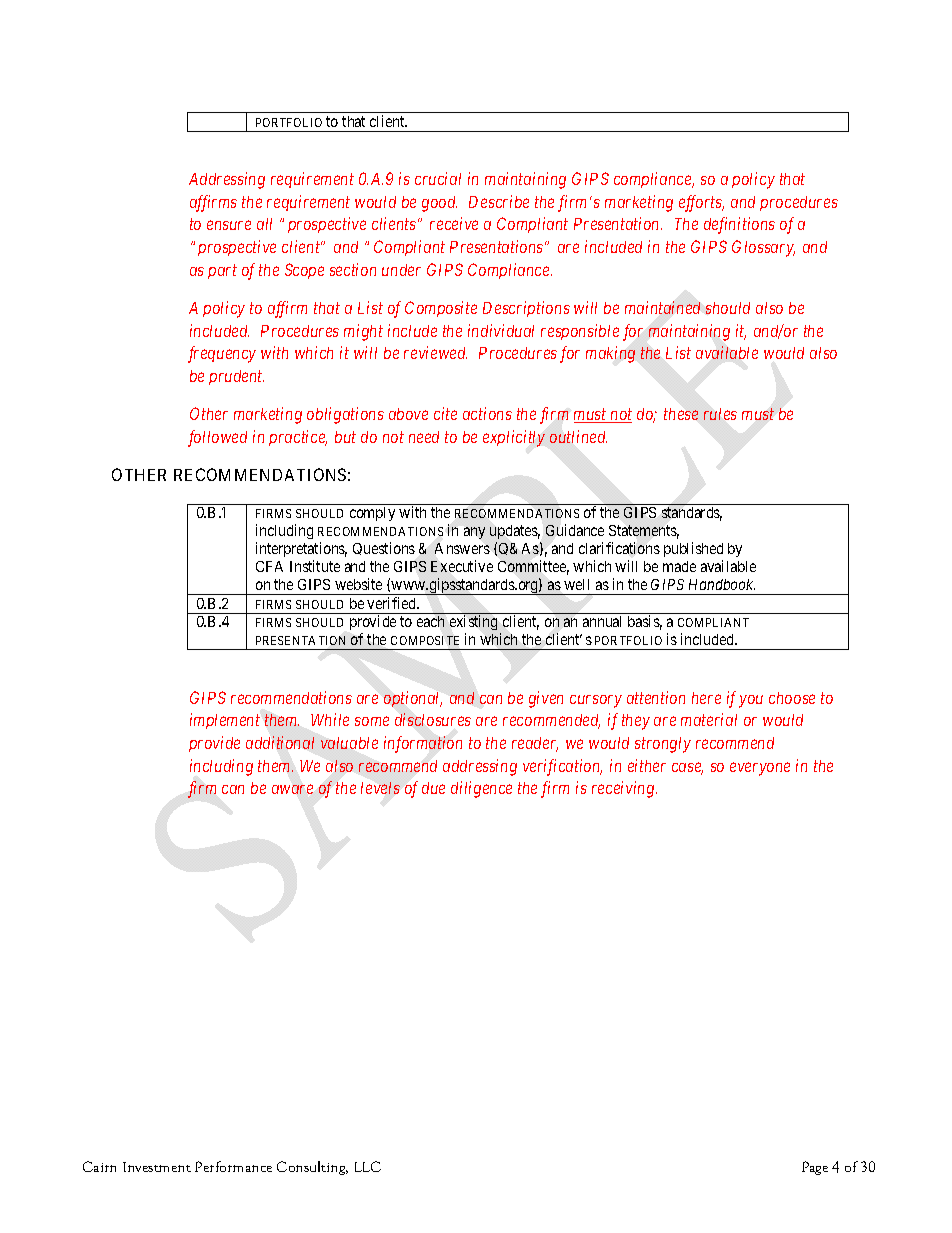 The height and width of the screenshot is (1233, 952). Describe the element at coordinates (720, 414) in the screenshot. I see `rules` at that location.
